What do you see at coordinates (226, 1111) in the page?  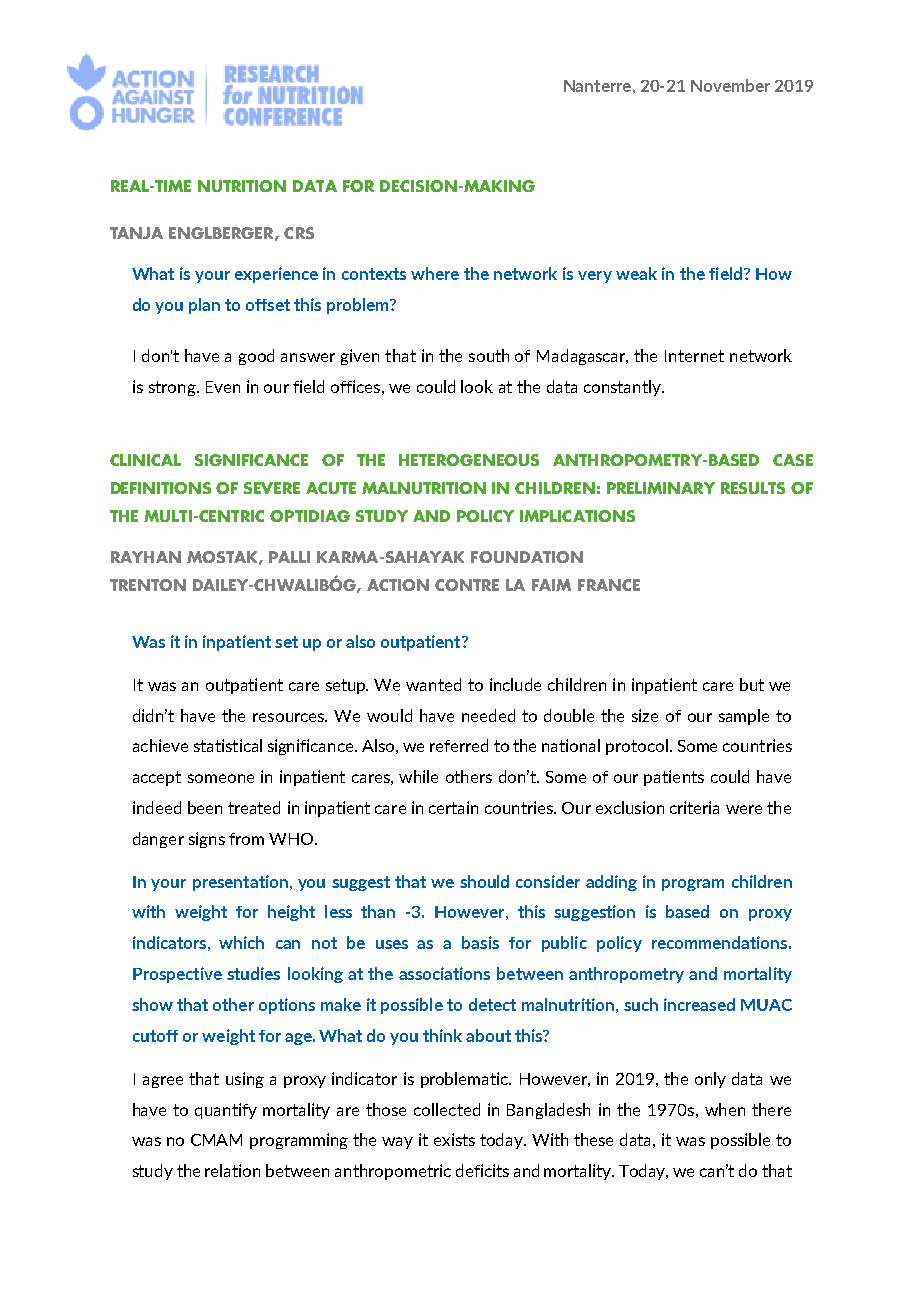 I see `quantify` at bounding box center [226, 1111].
